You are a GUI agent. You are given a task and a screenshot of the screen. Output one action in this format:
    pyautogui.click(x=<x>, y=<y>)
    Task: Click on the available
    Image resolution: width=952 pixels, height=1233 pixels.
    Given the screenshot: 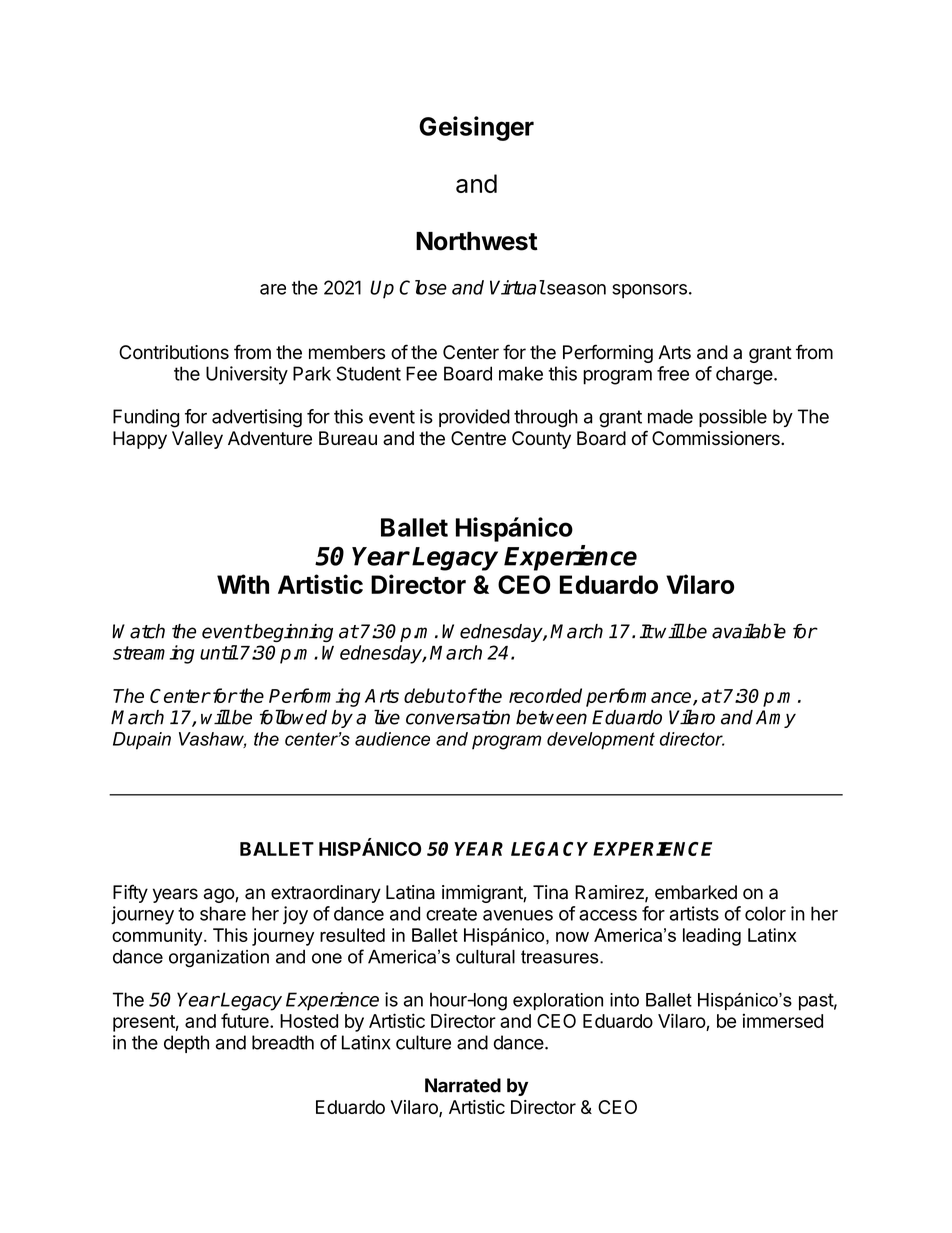 What is the action you would take?
    pyautogui.click(x=749, y=631)
